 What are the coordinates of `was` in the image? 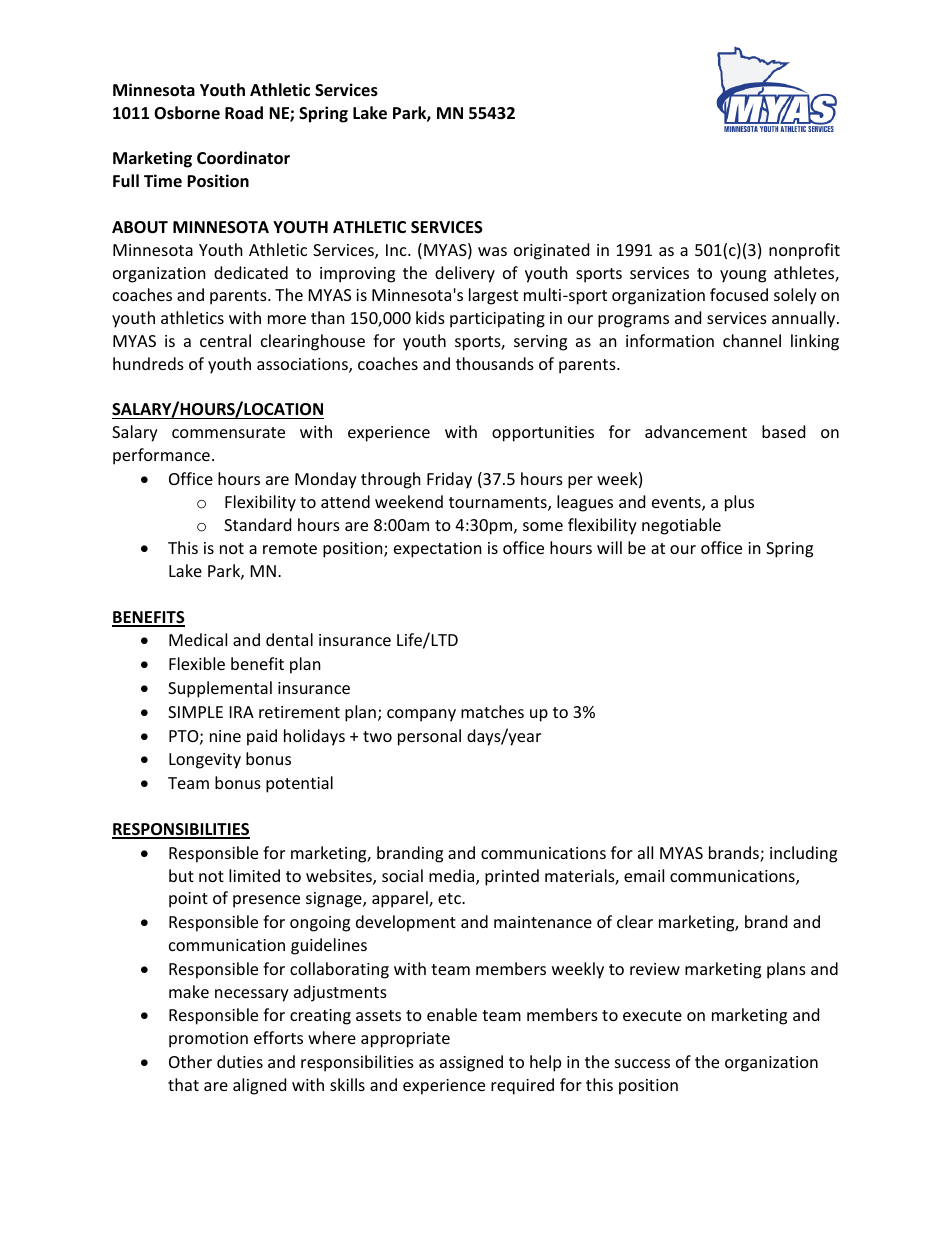 It's located at (492, 251).
